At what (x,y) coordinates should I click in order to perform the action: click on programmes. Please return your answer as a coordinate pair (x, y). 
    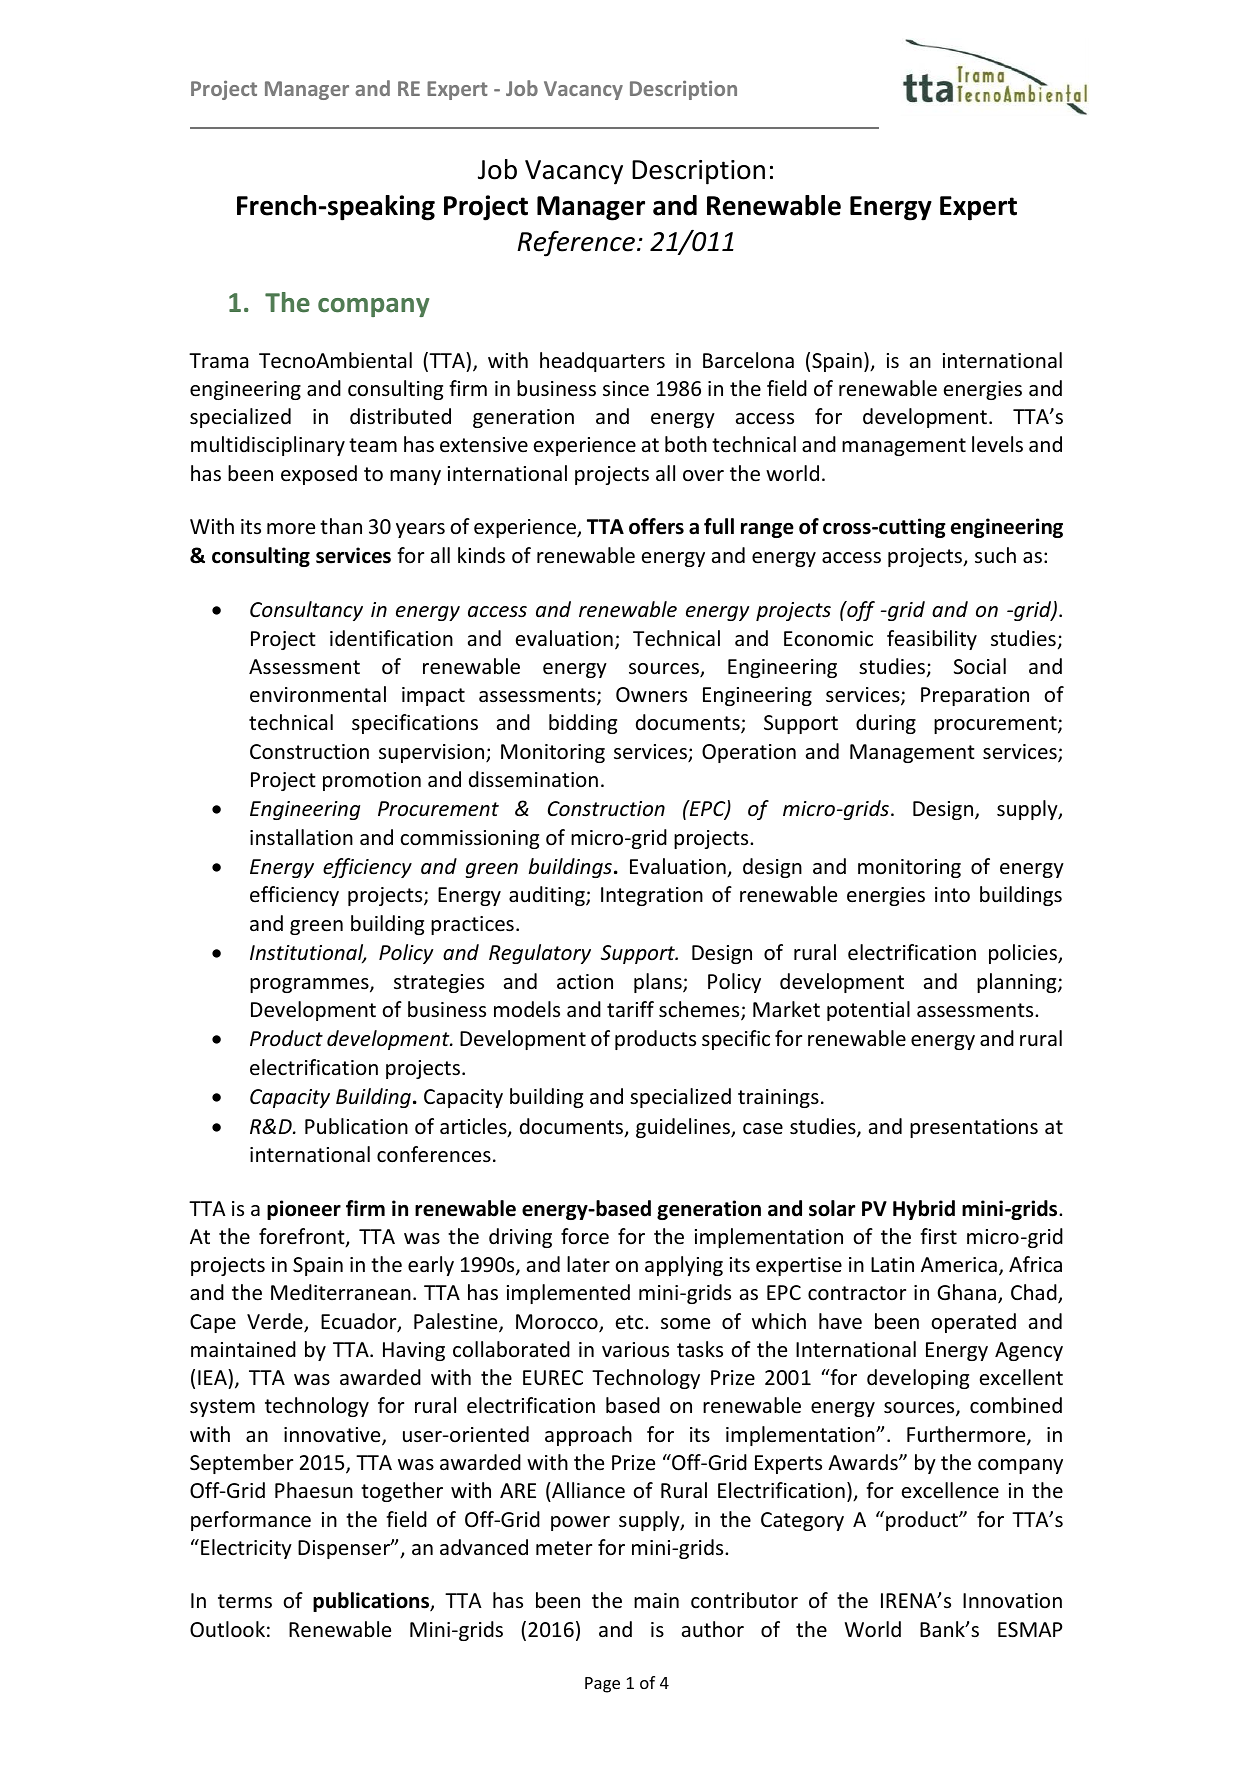
    Looking at the image, I should click on (310, 985).
